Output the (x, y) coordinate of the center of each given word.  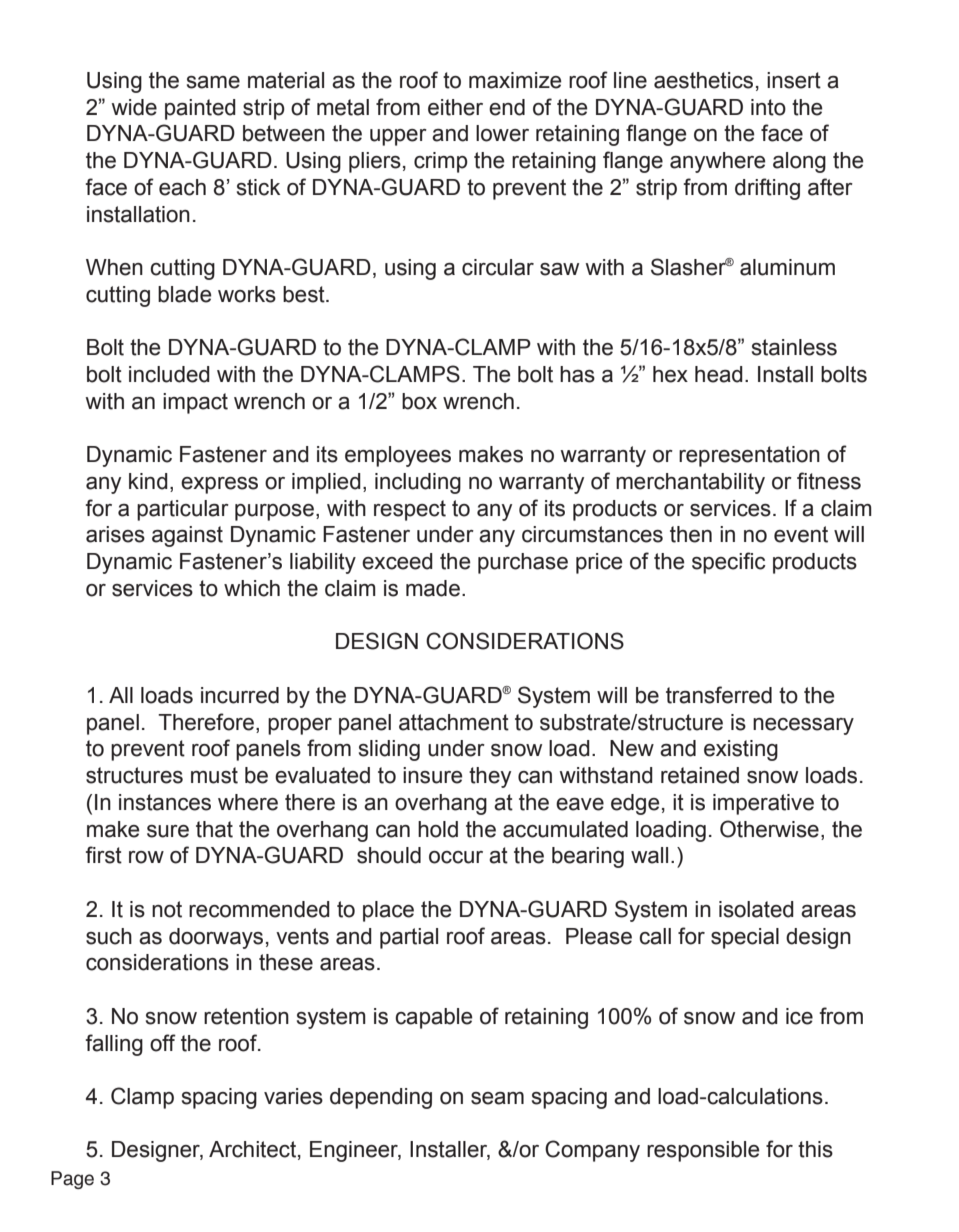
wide (134, 107)
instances (165, 802)
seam (497, 1098)
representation (749, 456)
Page (72, 1180)
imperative (763, 804)
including (418, 483)
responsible (703, 1151)
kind (148, 481)
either (455, 107)
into (768, 107)
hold (438, 829)
